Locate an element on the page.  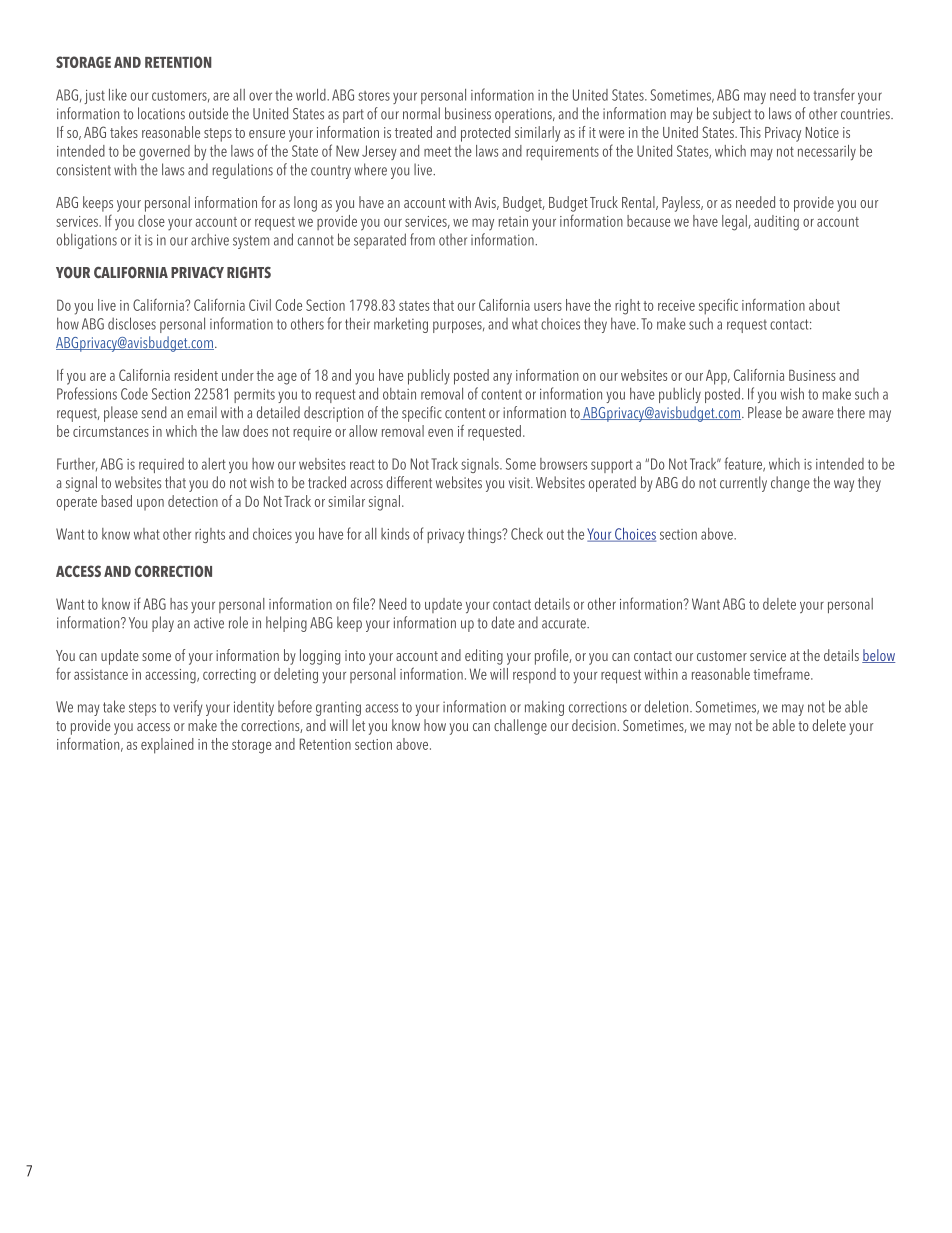
subject is located at coordinates (732, 115).
